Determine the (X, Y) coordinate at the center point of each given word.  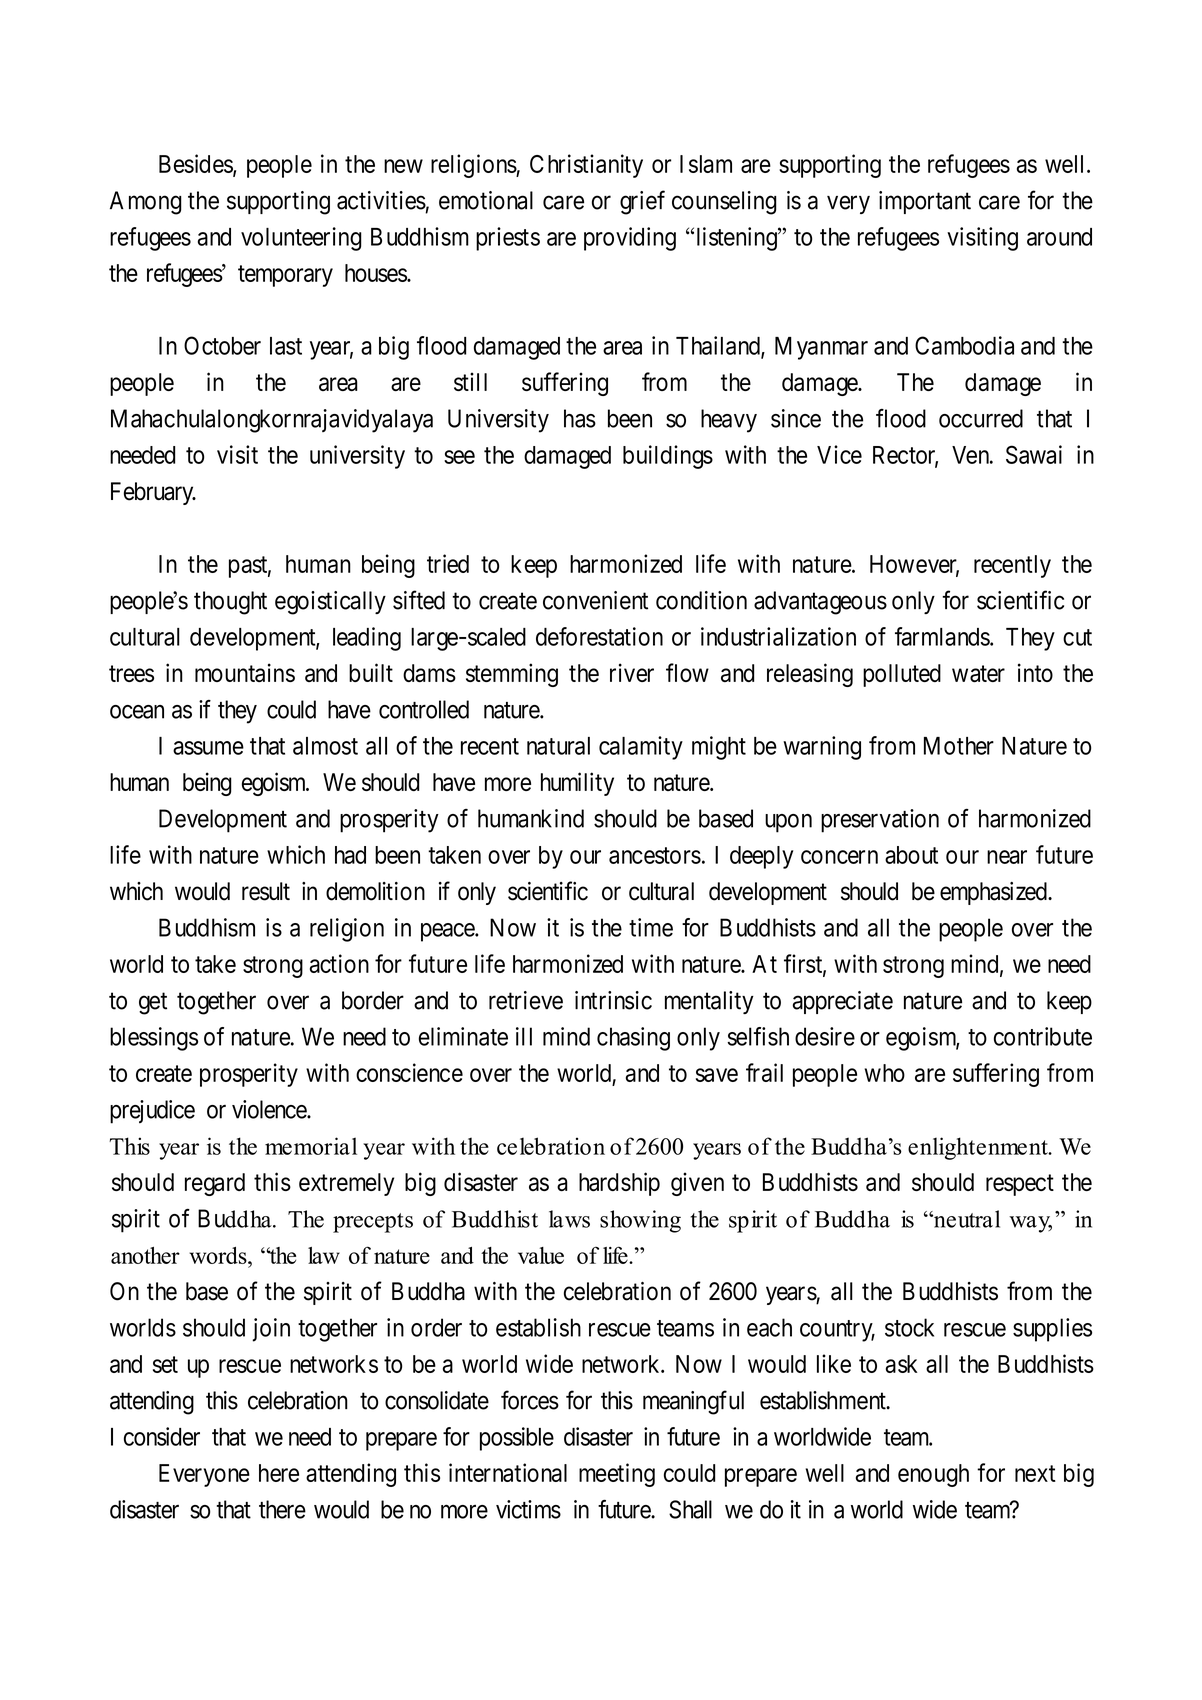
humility (577, 784)
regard (215, 1184)
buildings (668, 457)
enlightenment (979, 1148)
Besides (196, 164)
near (1007, 857)
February (153, 493)
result (266, 891)
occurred (981, 418)
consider (162, 1436)
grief (642, 202)
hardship (619, 1184)
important (925, 202)
